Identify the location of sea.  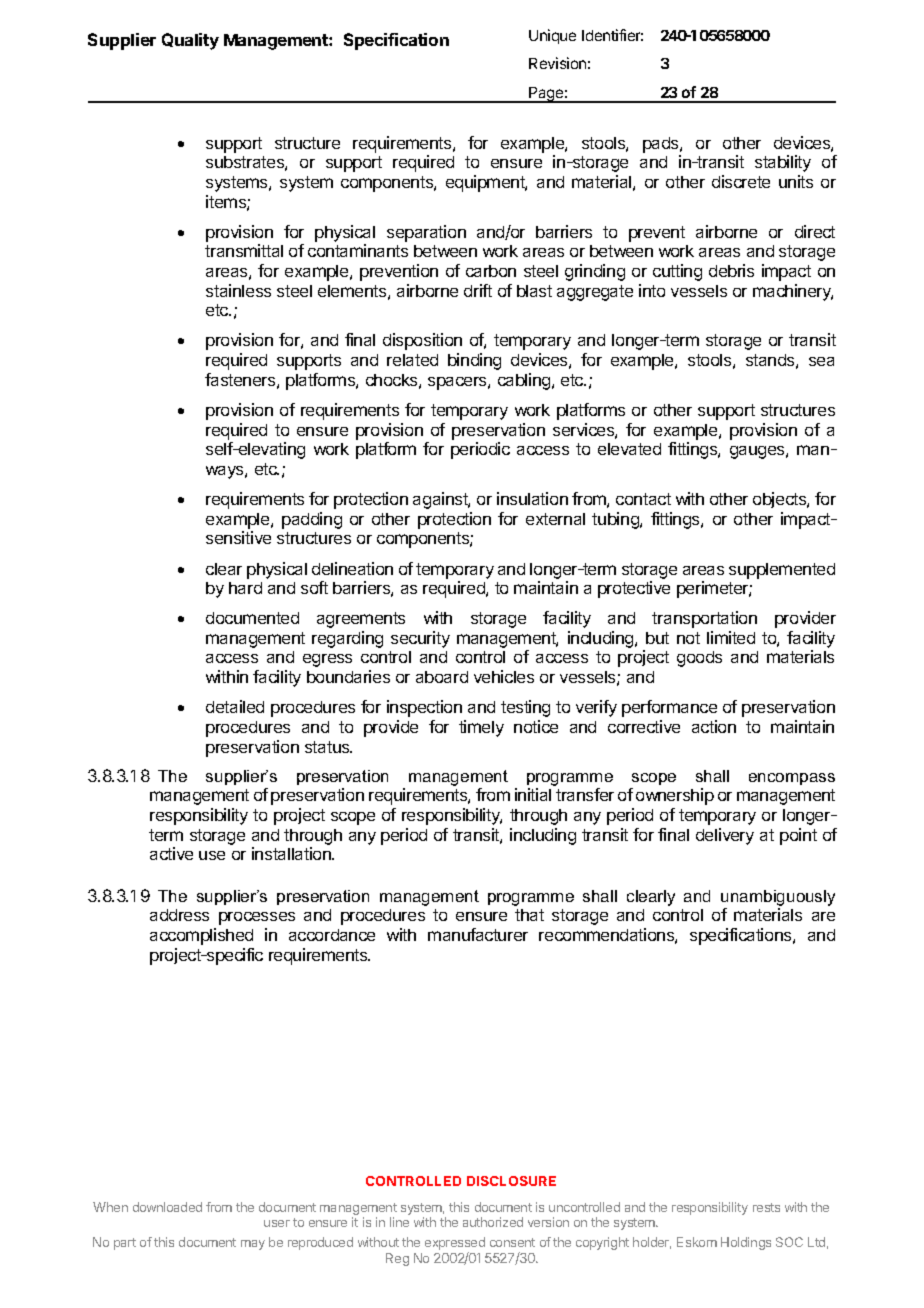
(821, 361).
